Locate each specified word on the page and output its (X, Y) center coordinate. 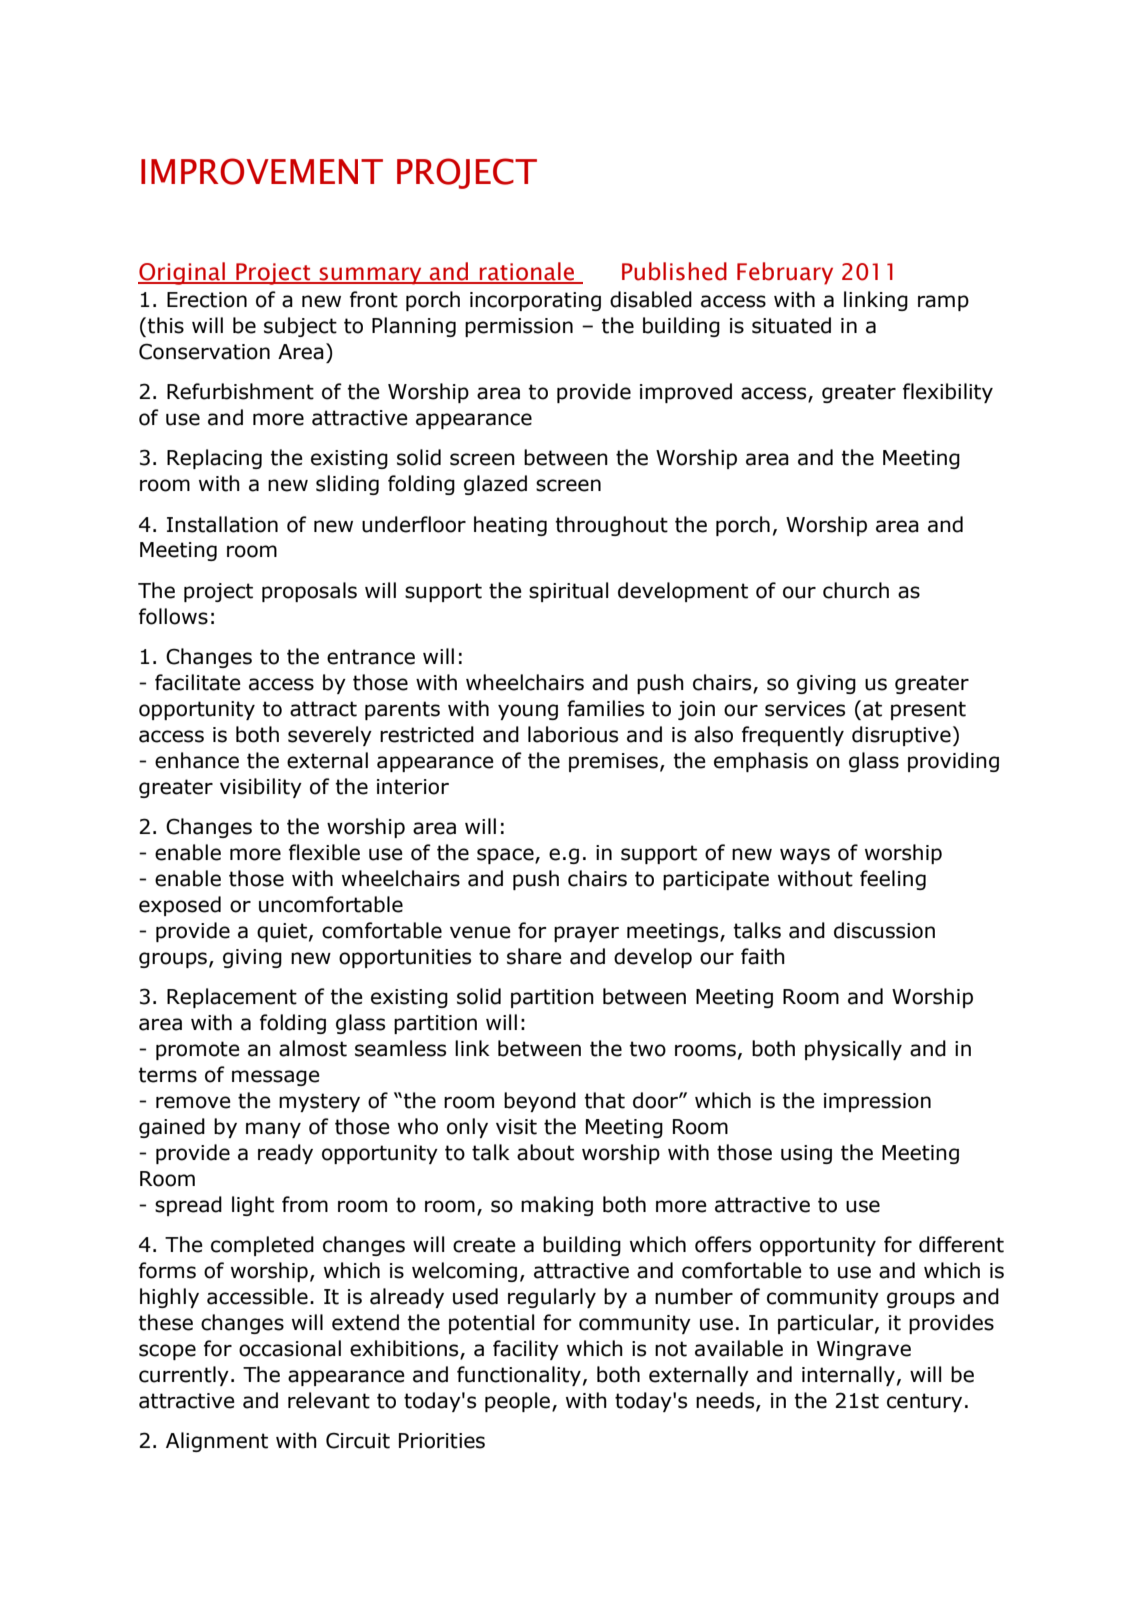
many (273, 1130)
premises (613, 762)
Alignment (217, 1442)
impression (877, 1102)
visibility (261, 788)
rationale (527, 272)
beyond (540, 1102)
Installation (222, 524)
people (519, 1402)
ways (805, 856)
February (785, 273)
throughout (612, 526)
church (856, 590)
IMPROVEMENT (262, 171)
